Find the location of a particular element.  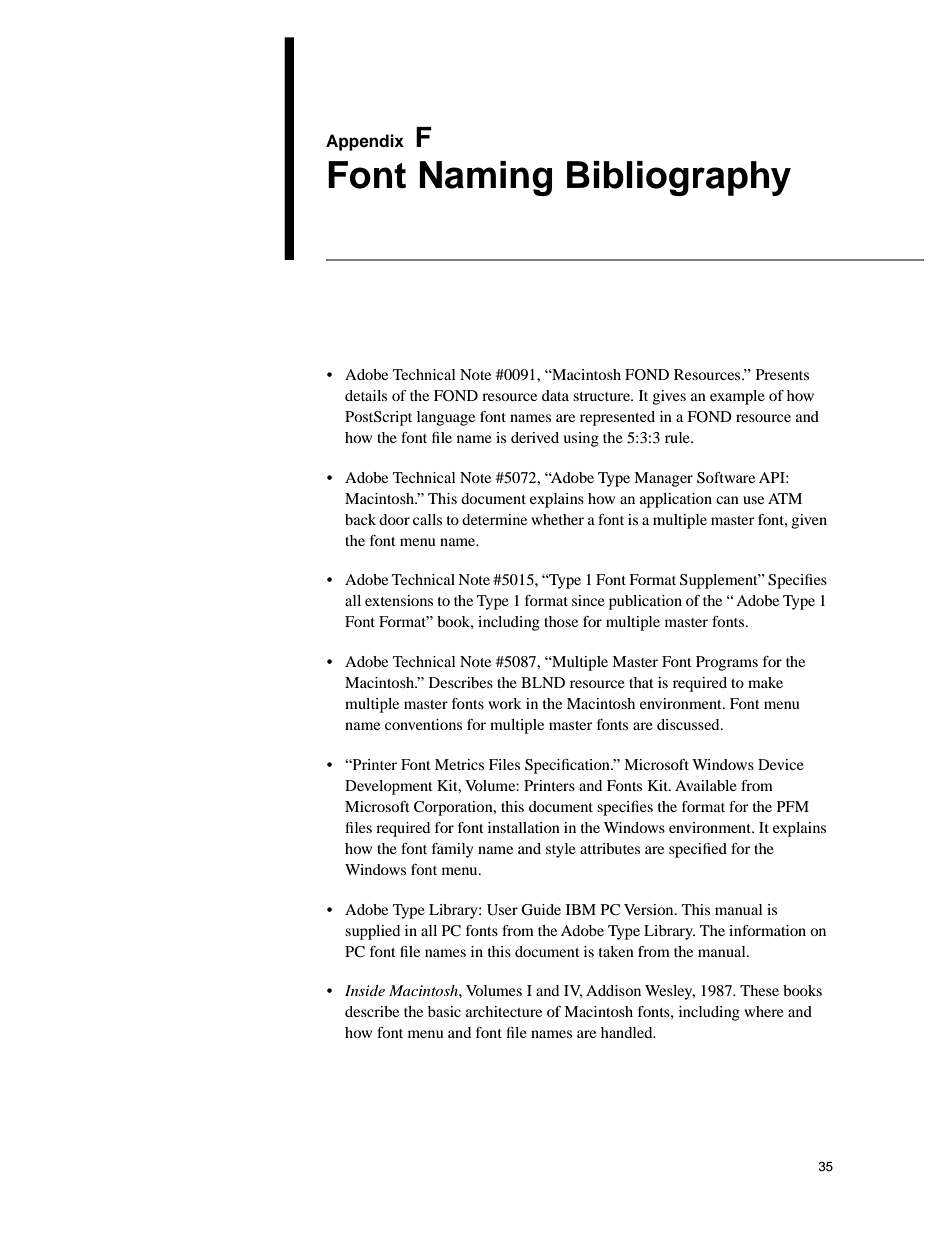

Addison is located at coordinates (613, 990).
